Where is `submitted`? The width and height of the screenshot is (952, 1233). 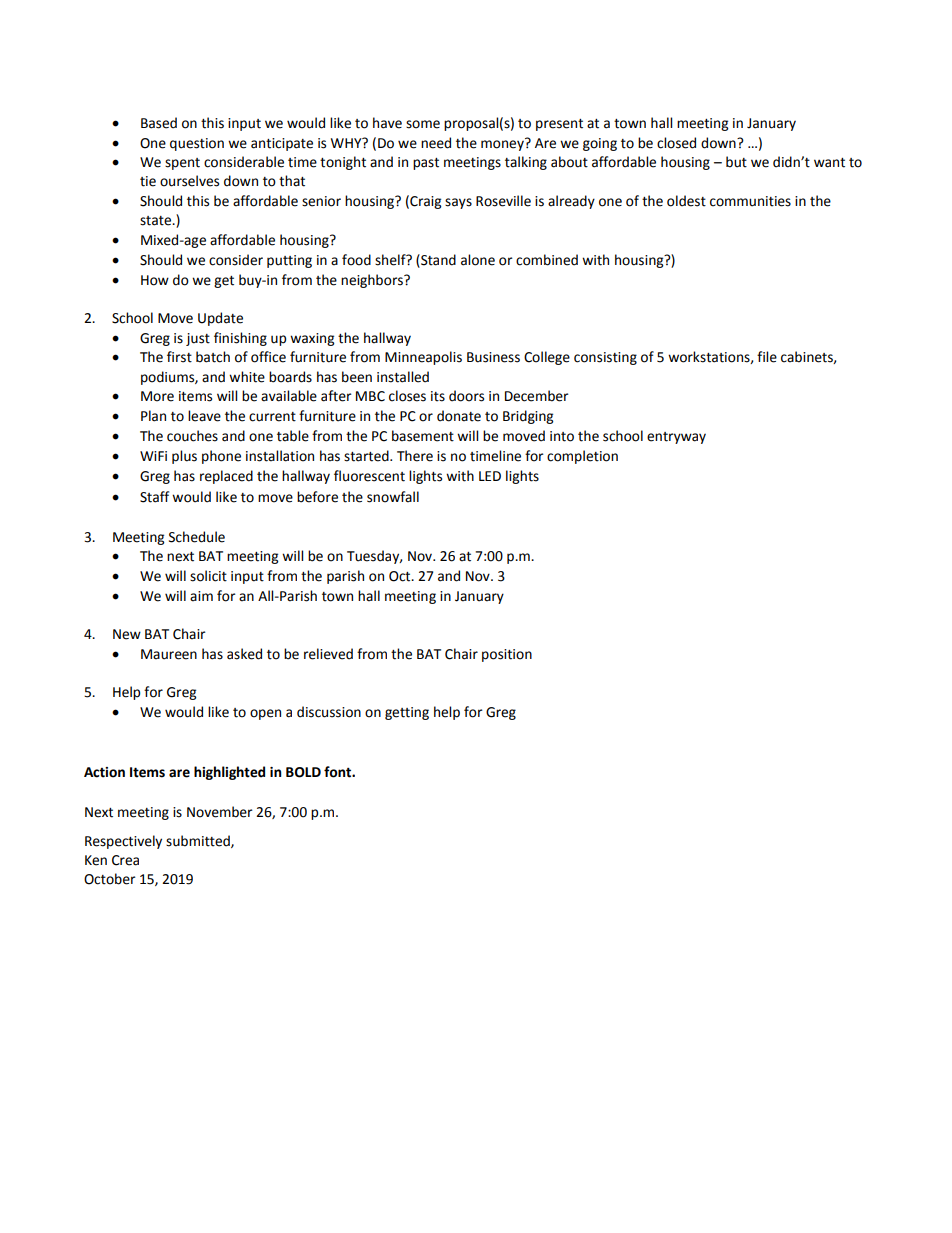
submitted is located at coordinates (199, 841).
